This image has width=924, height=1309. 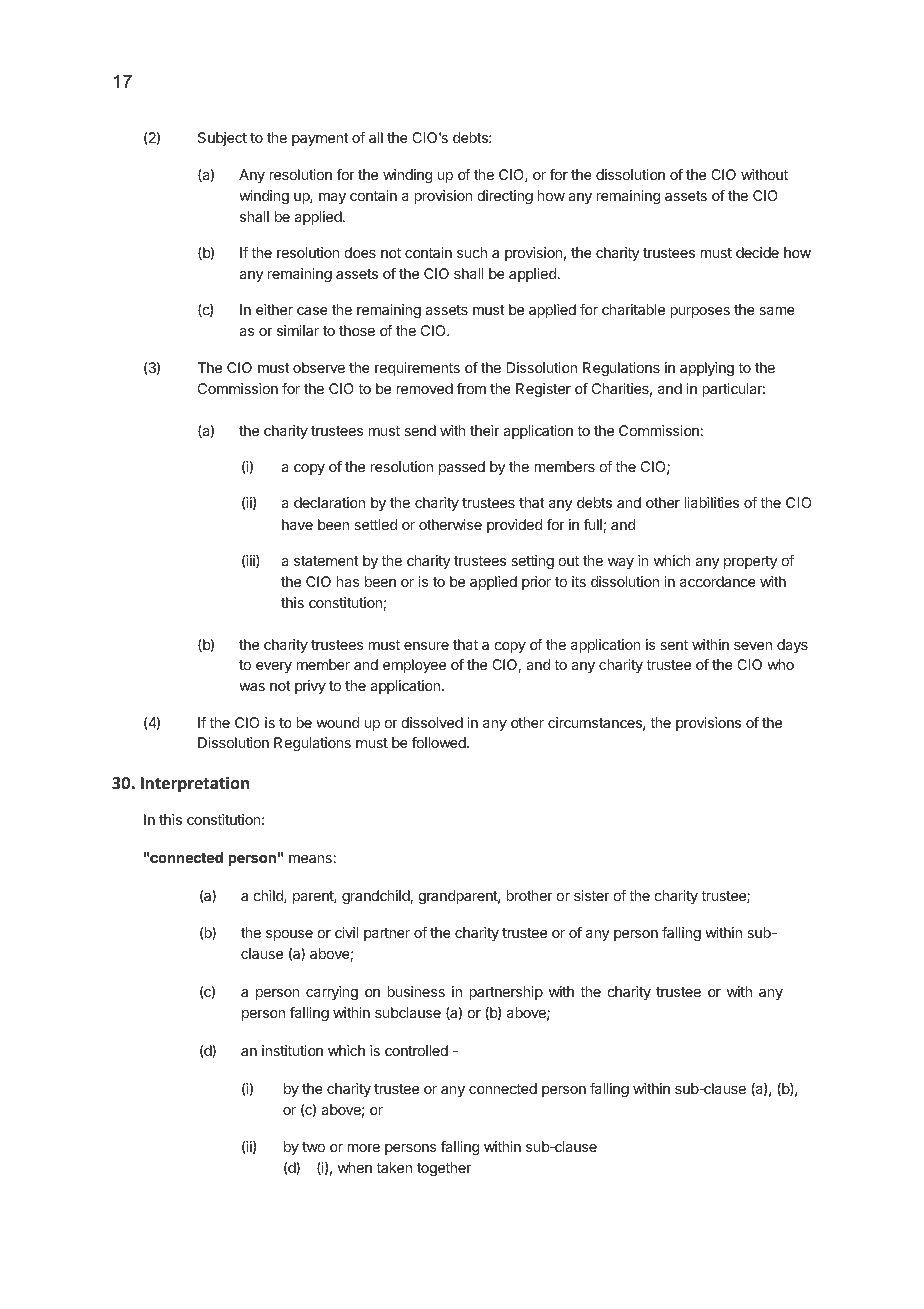 What do you see at coordinates (753, 646) in the image?
I see `seven` at bounding box center [753, 646].
